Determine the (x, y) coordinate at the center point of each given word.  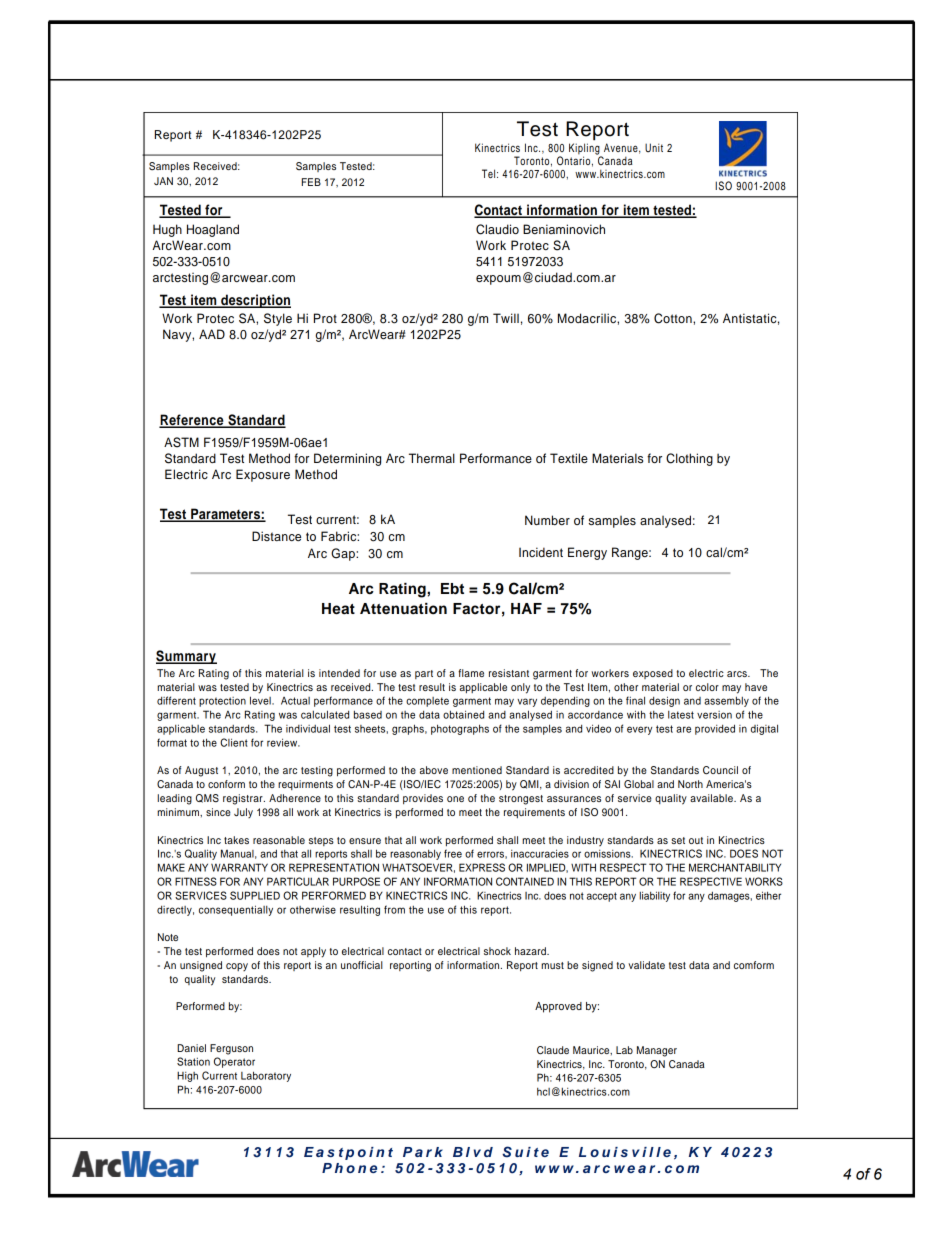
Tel (490, 173)
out (696, 840)
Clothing (689, 459)
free (453, 853)
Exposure (263, 475)
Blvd (473, 1152)
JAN (163, 181)
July (243, 813)
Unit (654, 148)
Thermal (432, 458)
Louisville (625, 1152)
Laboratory (266, 1076)
